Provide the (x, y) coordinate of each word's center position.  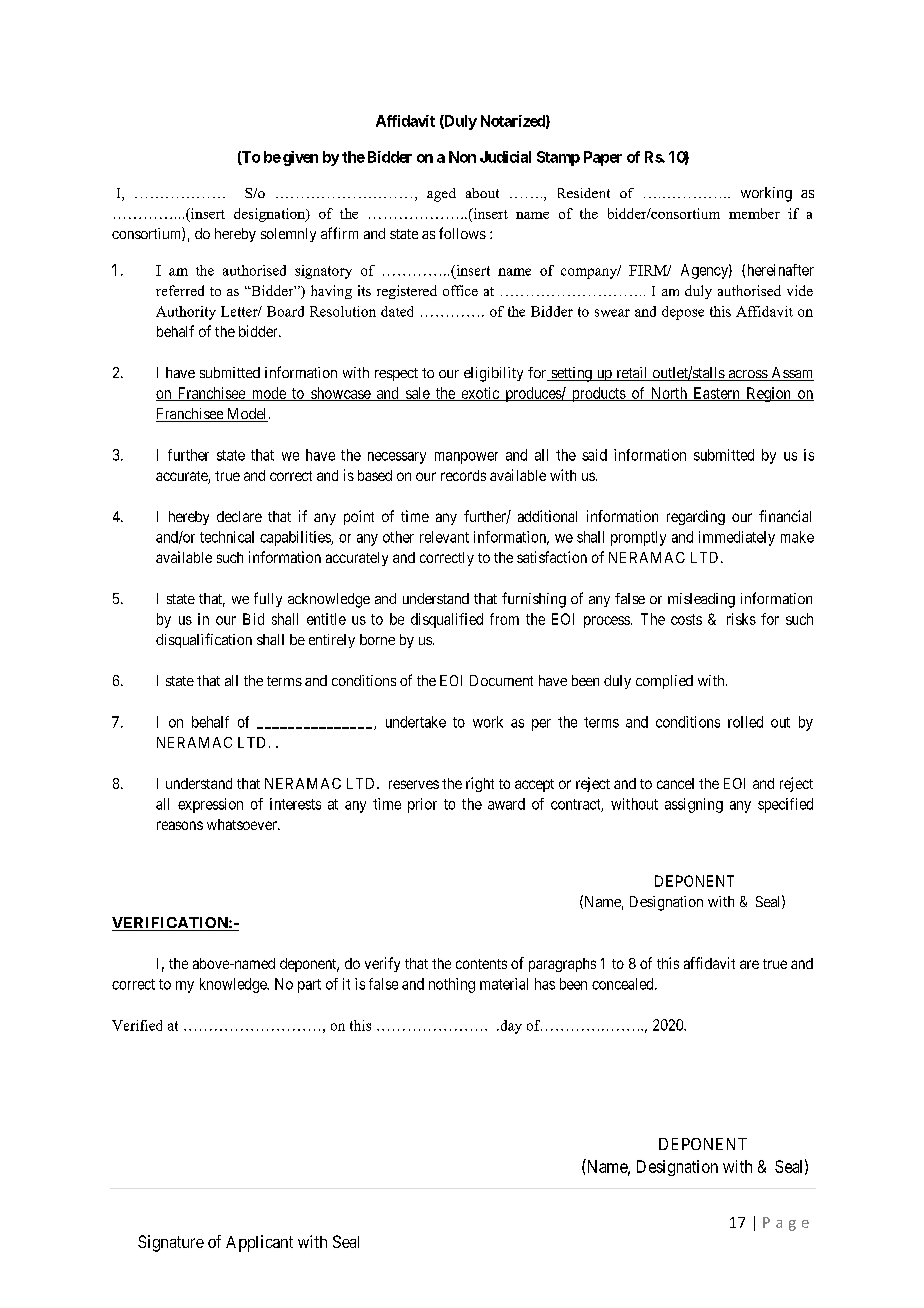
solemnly (288, 235)
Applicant (259, 1243)
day (510, 1027)
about (482, 193)
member (754, 213)
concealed (624, 984)
